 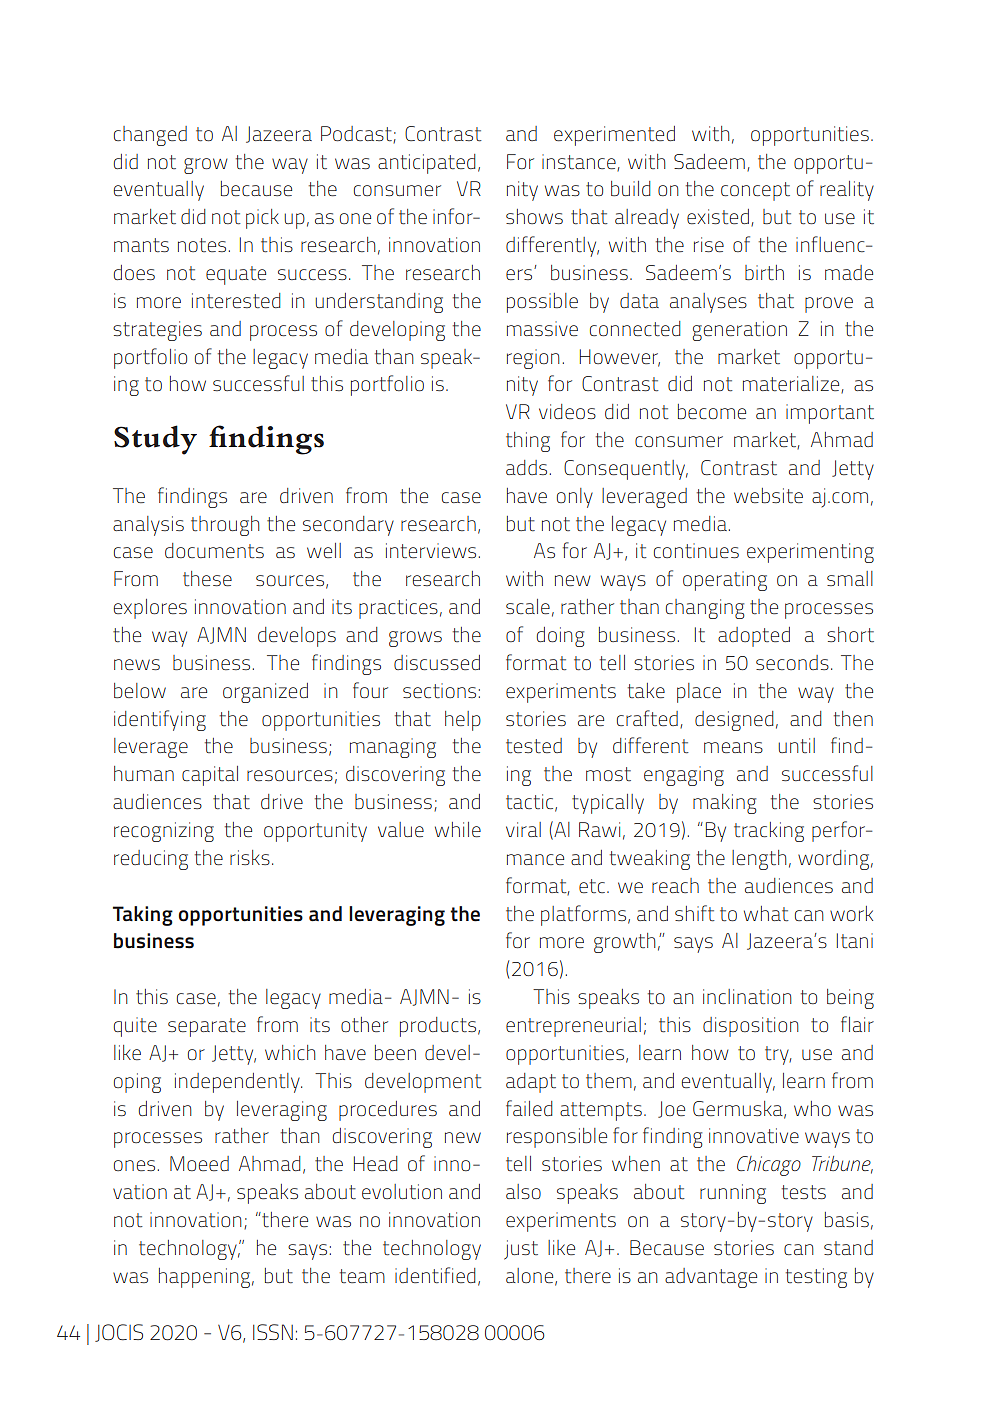 I want to click on what, so click(x=766, y=914).
